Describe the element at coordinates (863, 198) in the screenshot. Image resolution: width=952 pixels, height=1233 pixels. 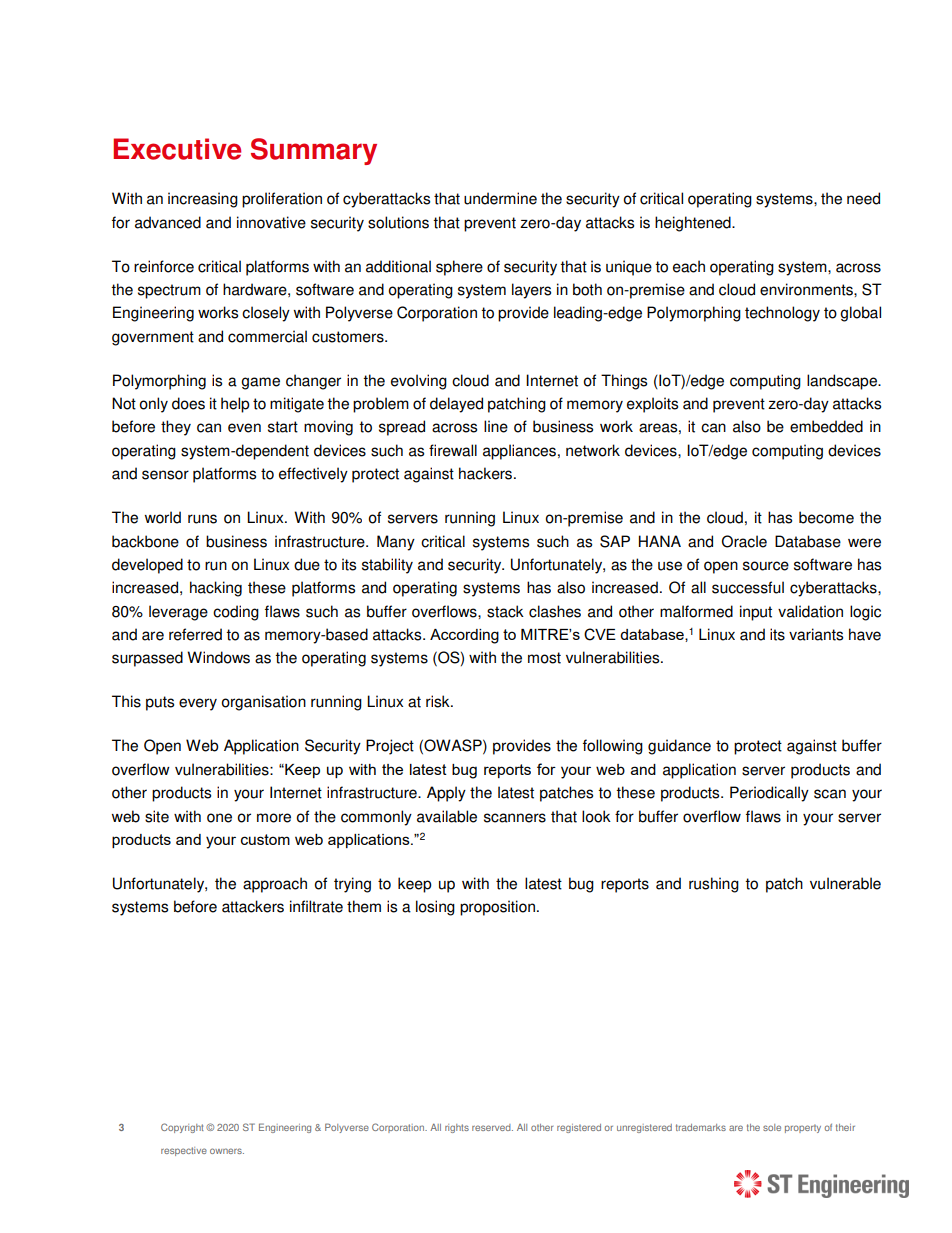
I see `need` at that location.
